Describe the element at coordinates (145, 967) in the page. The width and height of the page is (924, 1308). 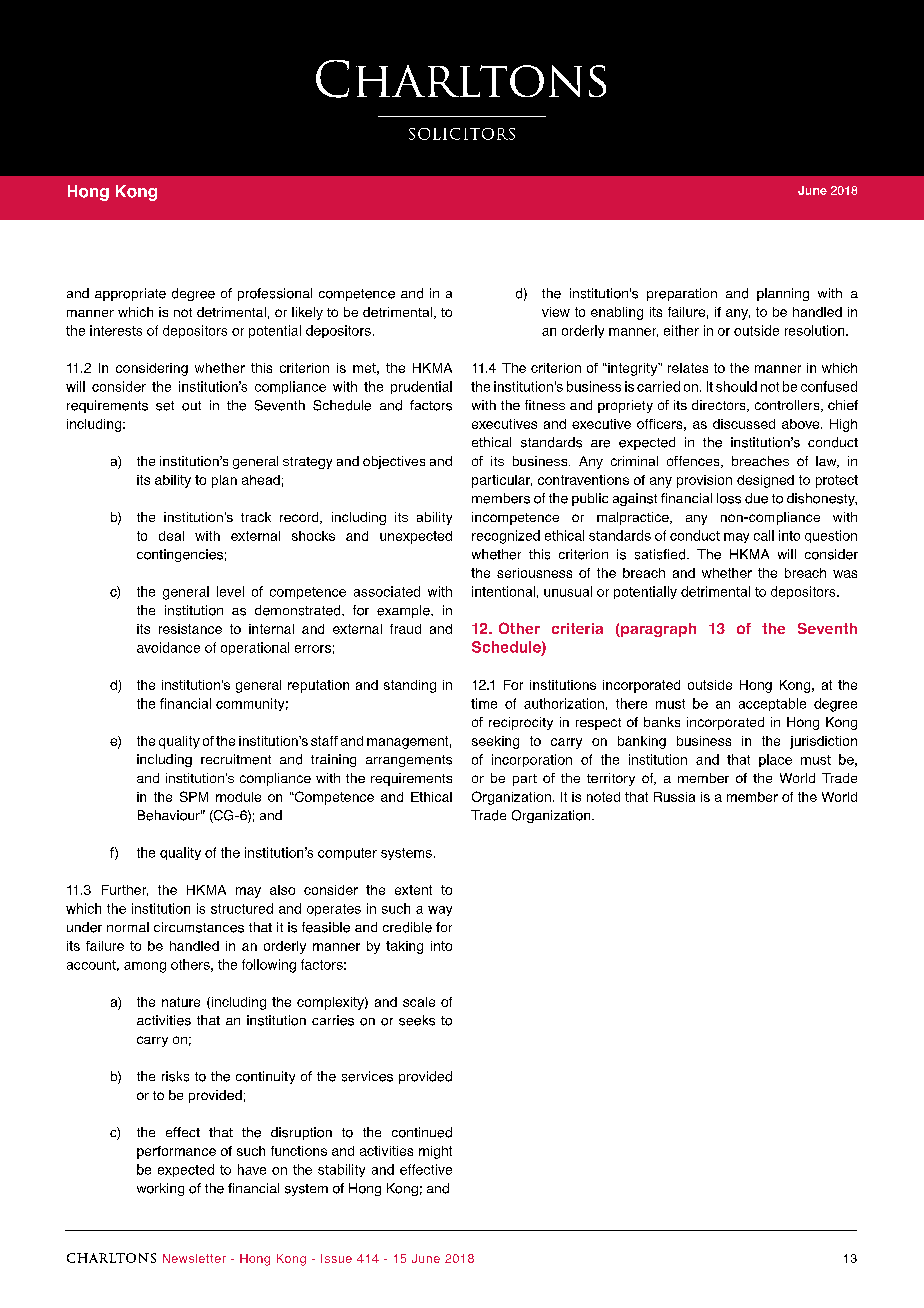
I see `among` at that location.
